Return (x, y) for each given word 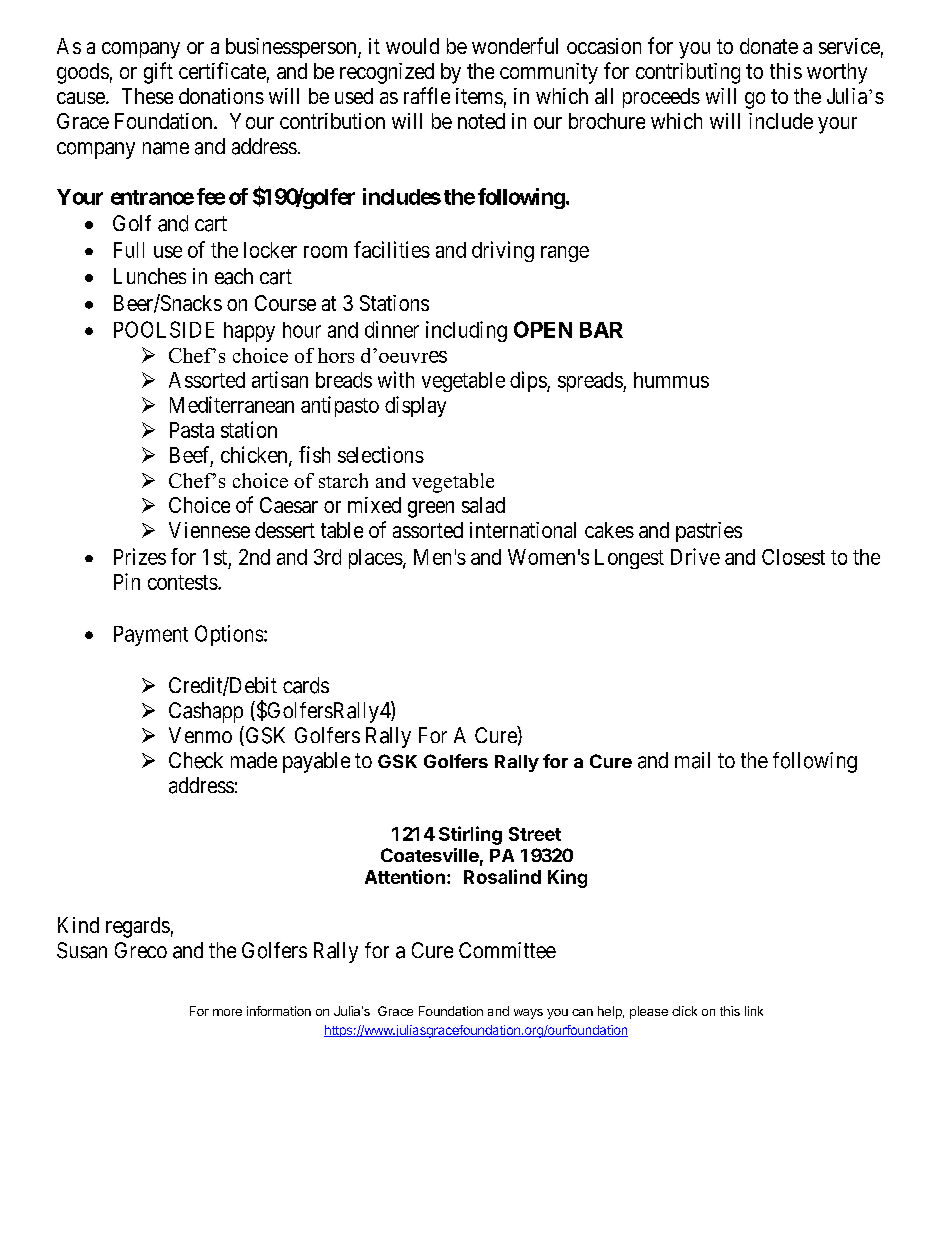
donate (769, 46)
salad (483, 505)
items (479, 96)
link (754, 1011)
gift (158, 73)
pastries (709, 532)
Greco (141, 950)
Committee (507, 950)
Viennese (209, 530)
